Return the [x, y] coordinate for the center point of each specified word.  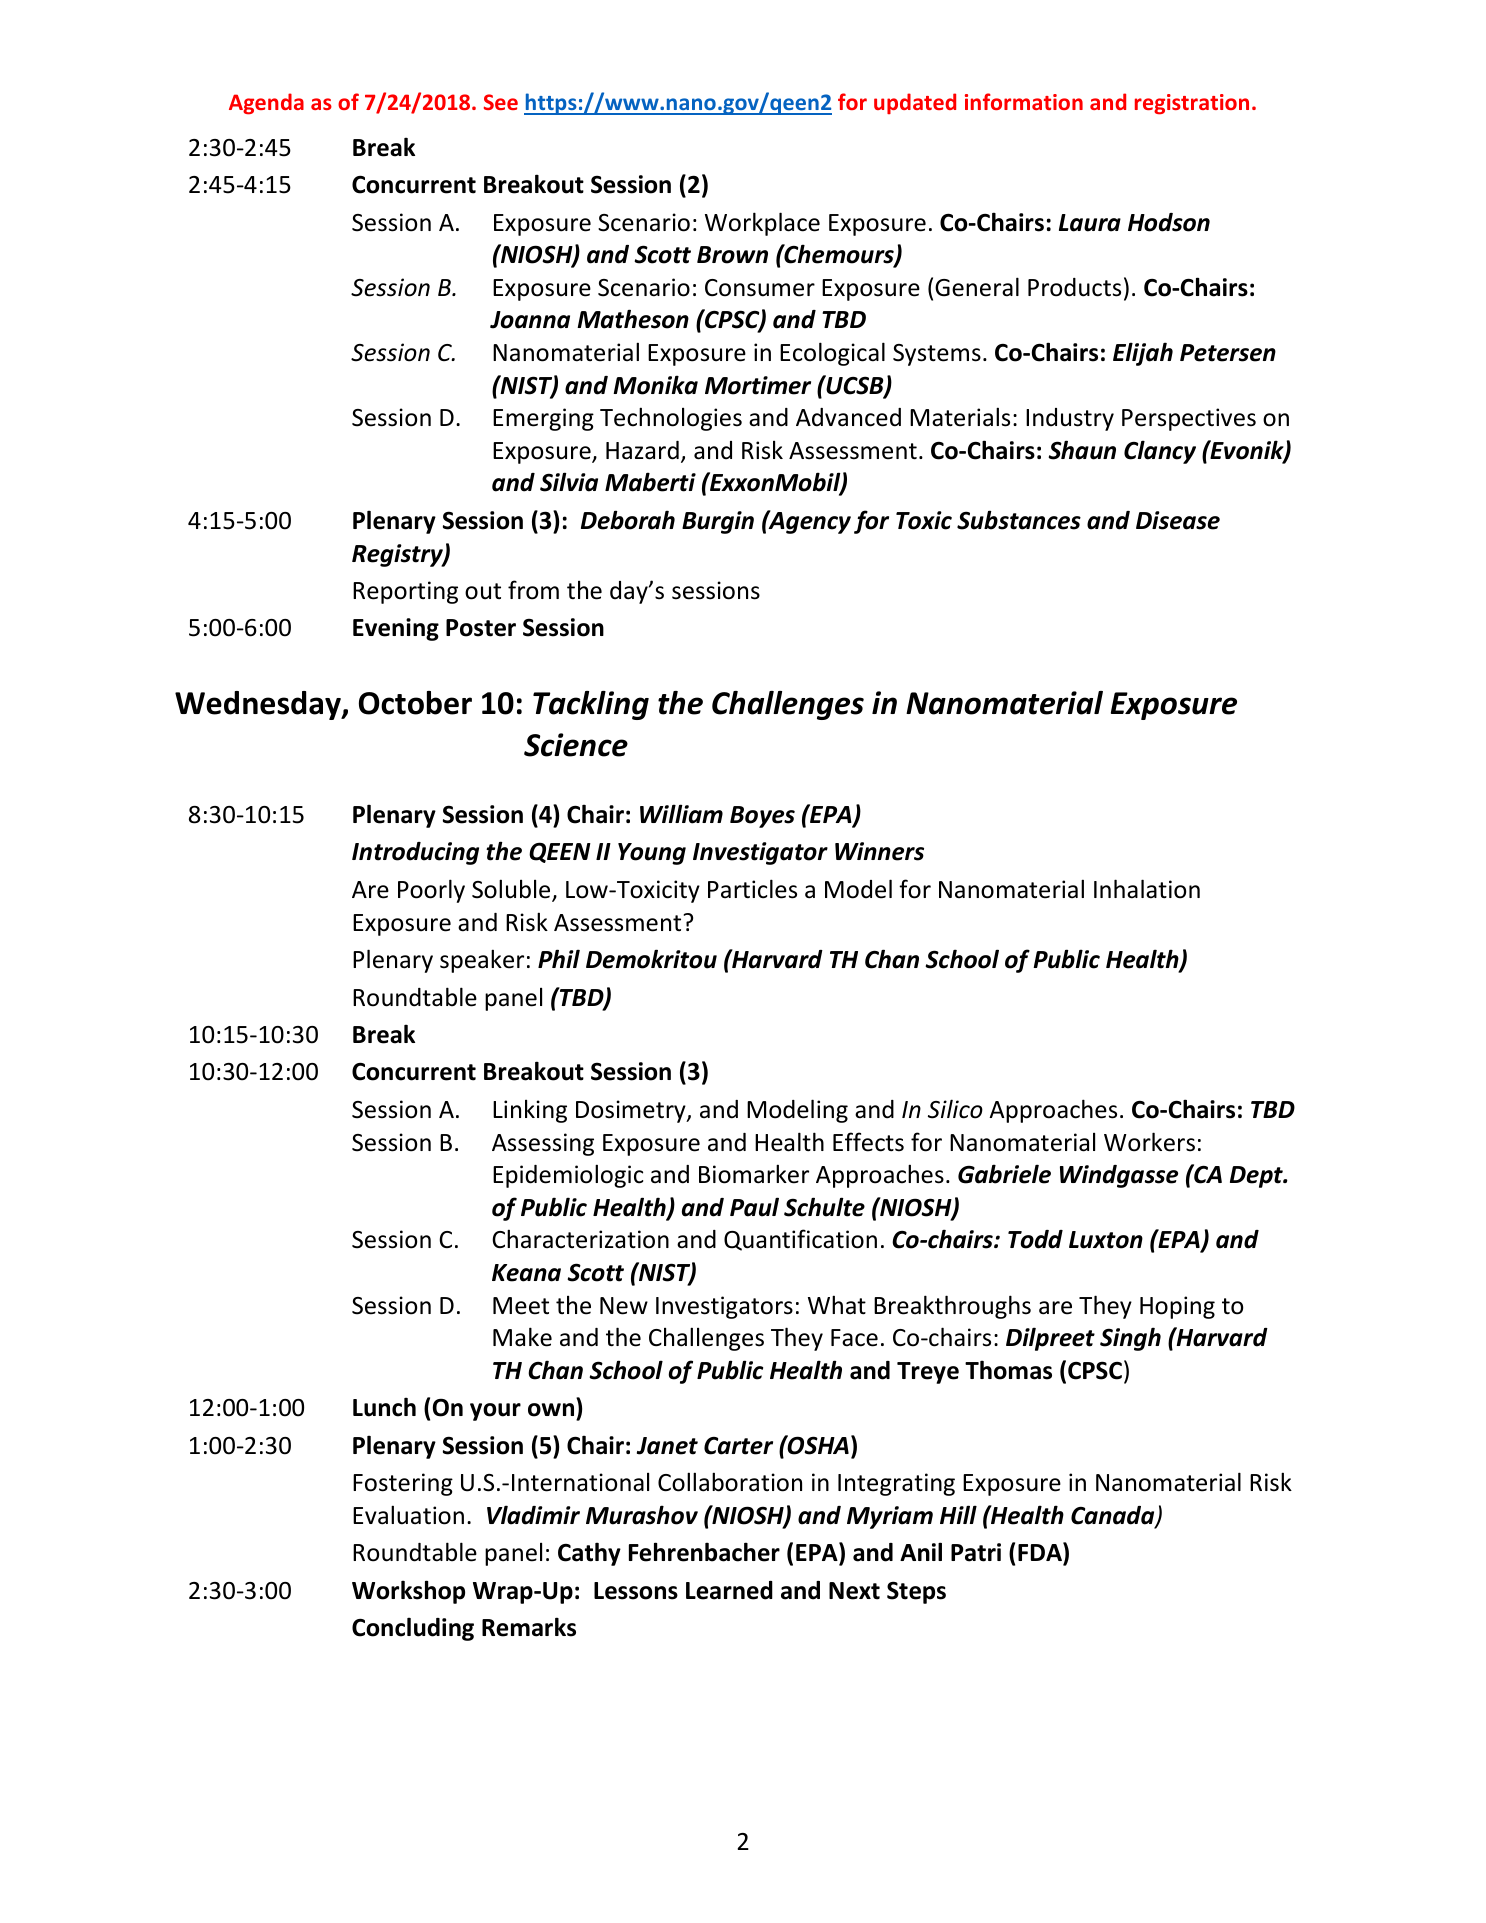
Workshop [408, 1592]
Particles [752, 889]
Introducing [415, 853]
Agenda [266, 104]
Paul [754, 1207]
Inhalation [1147, 889]
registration [1192, 104]
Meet [521, 1306]
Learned [729, 1590]
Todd [1035, 1239]
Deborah [628, 520]
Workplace [762, 224]
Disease [1178, 520]
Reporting [405, 592]
